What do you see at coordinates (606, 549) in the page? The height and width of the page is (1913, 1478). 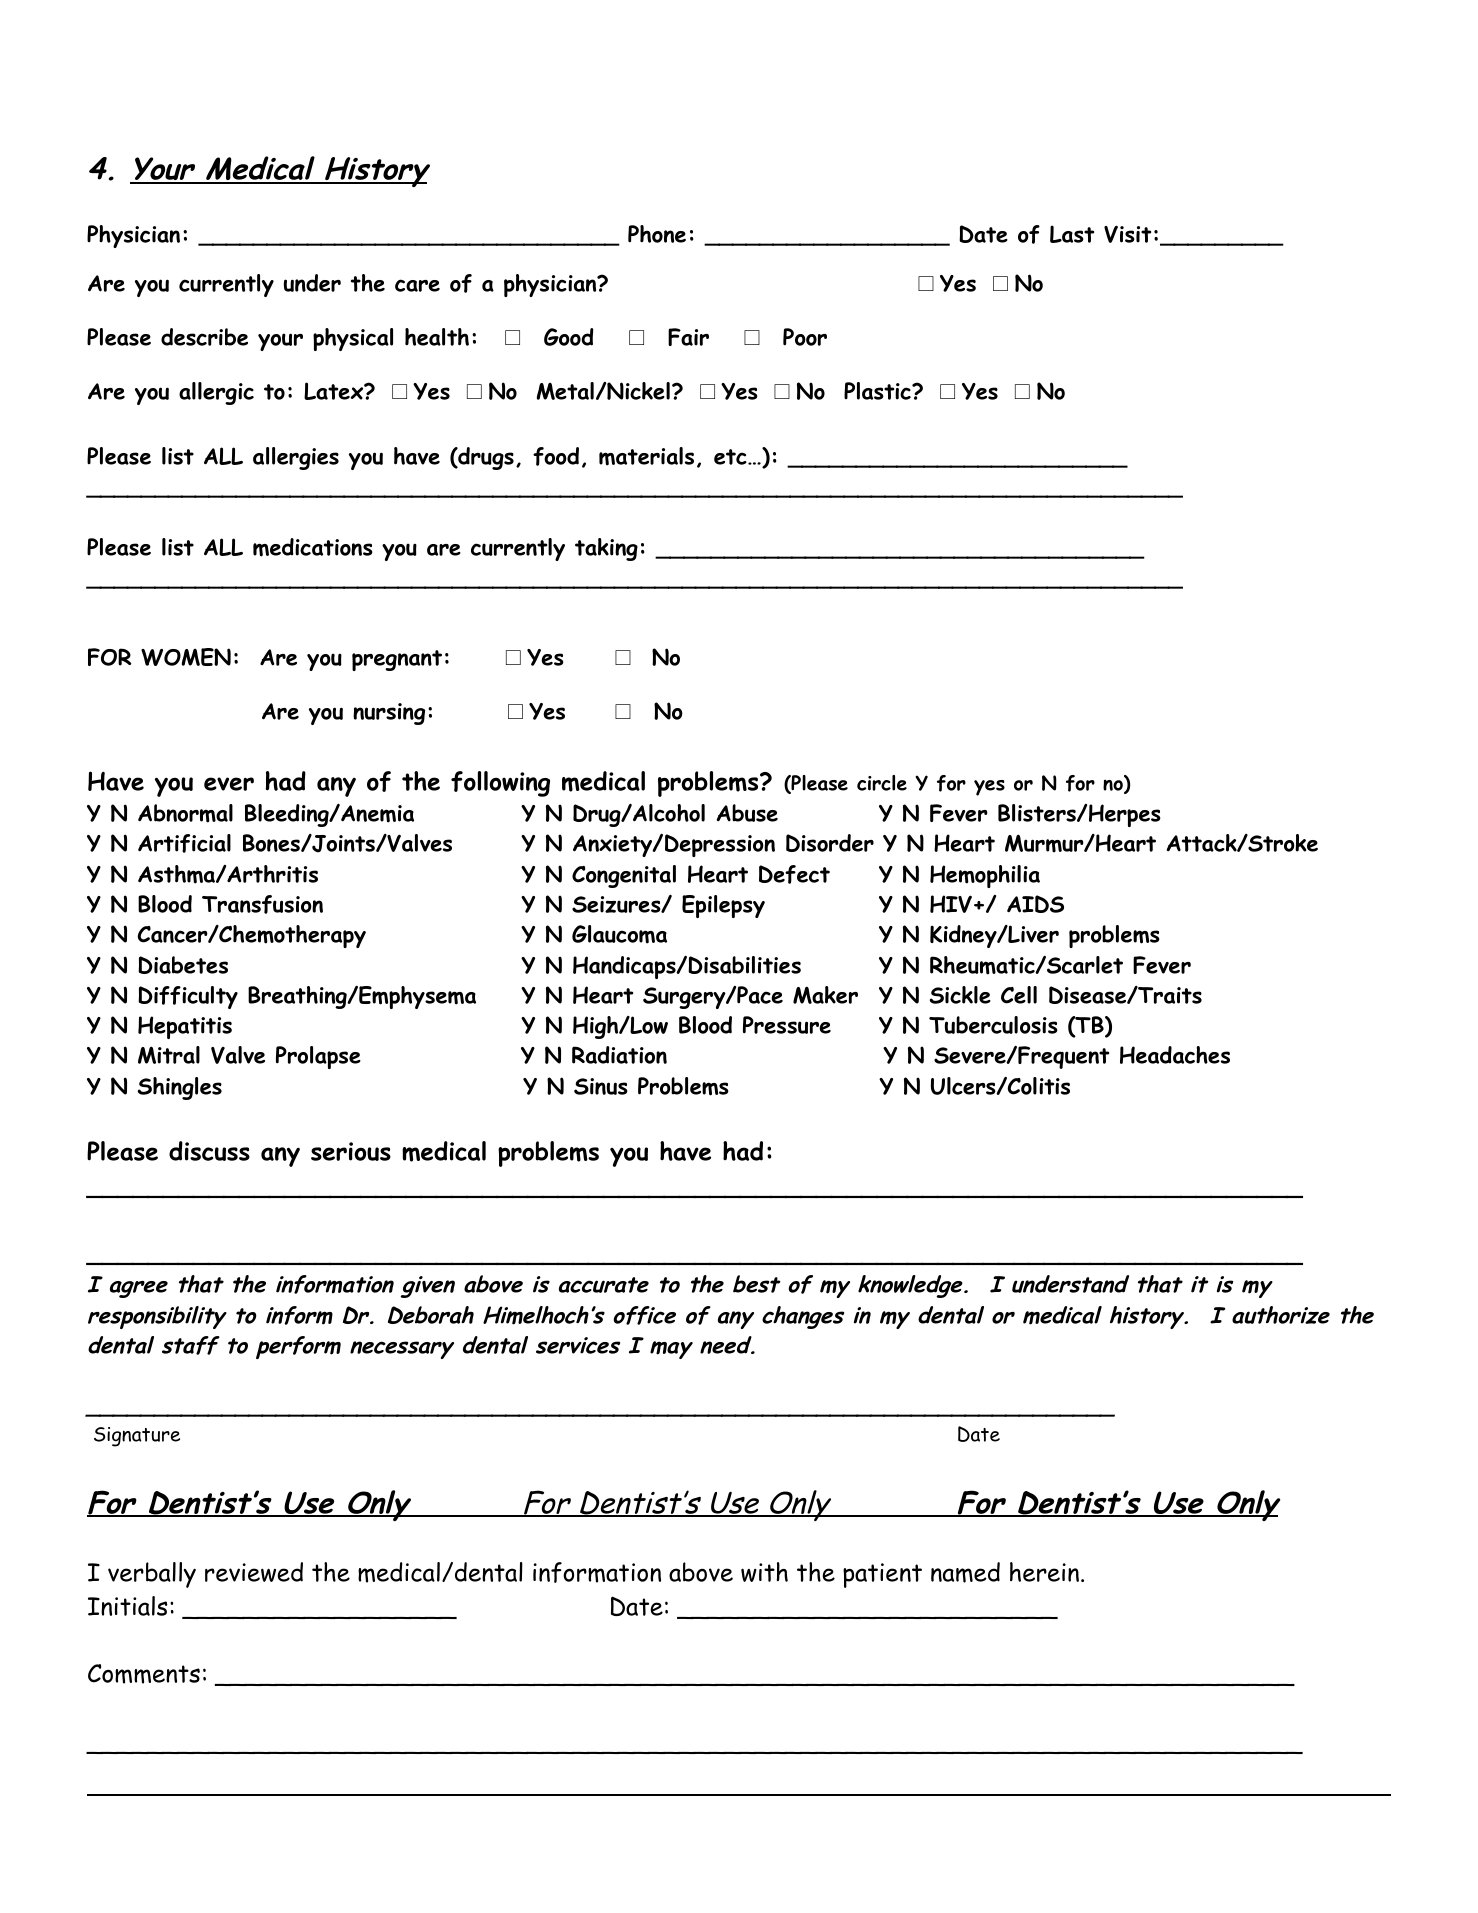 I see `taking` at bounding box center [606, 549].
